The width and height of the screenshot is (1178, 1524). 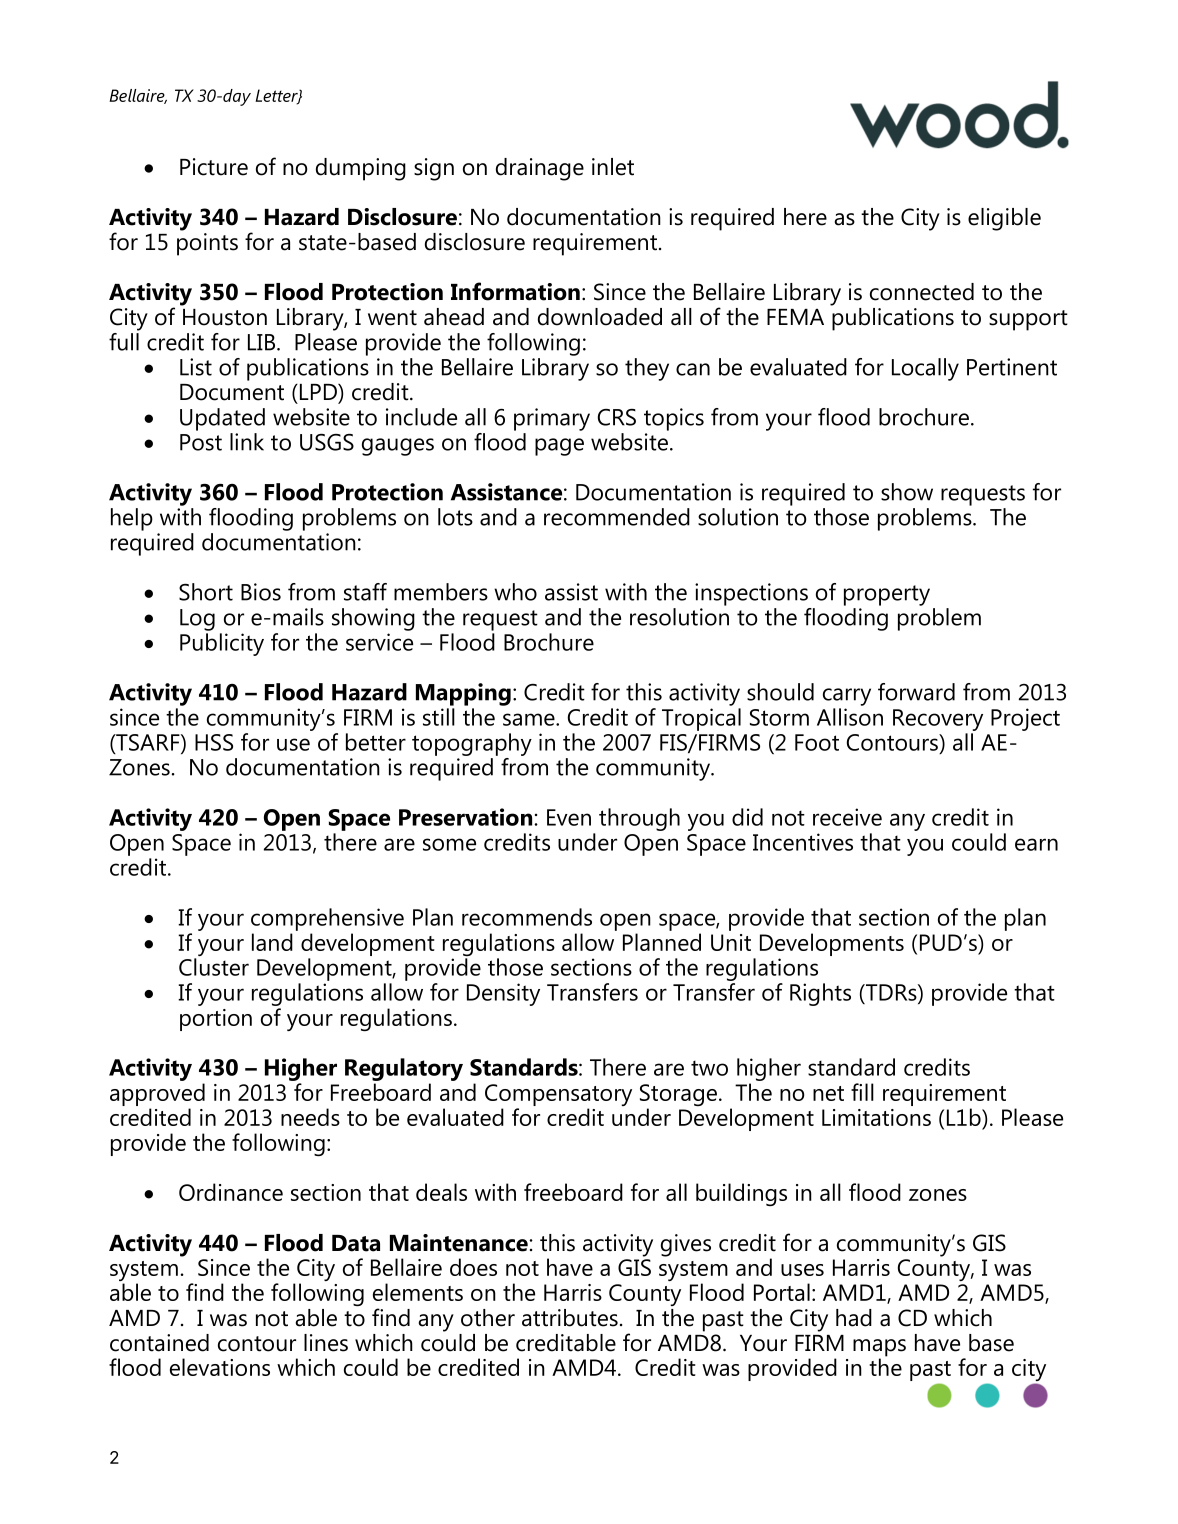 I want to click on Short, so click(x=206, y=592).
